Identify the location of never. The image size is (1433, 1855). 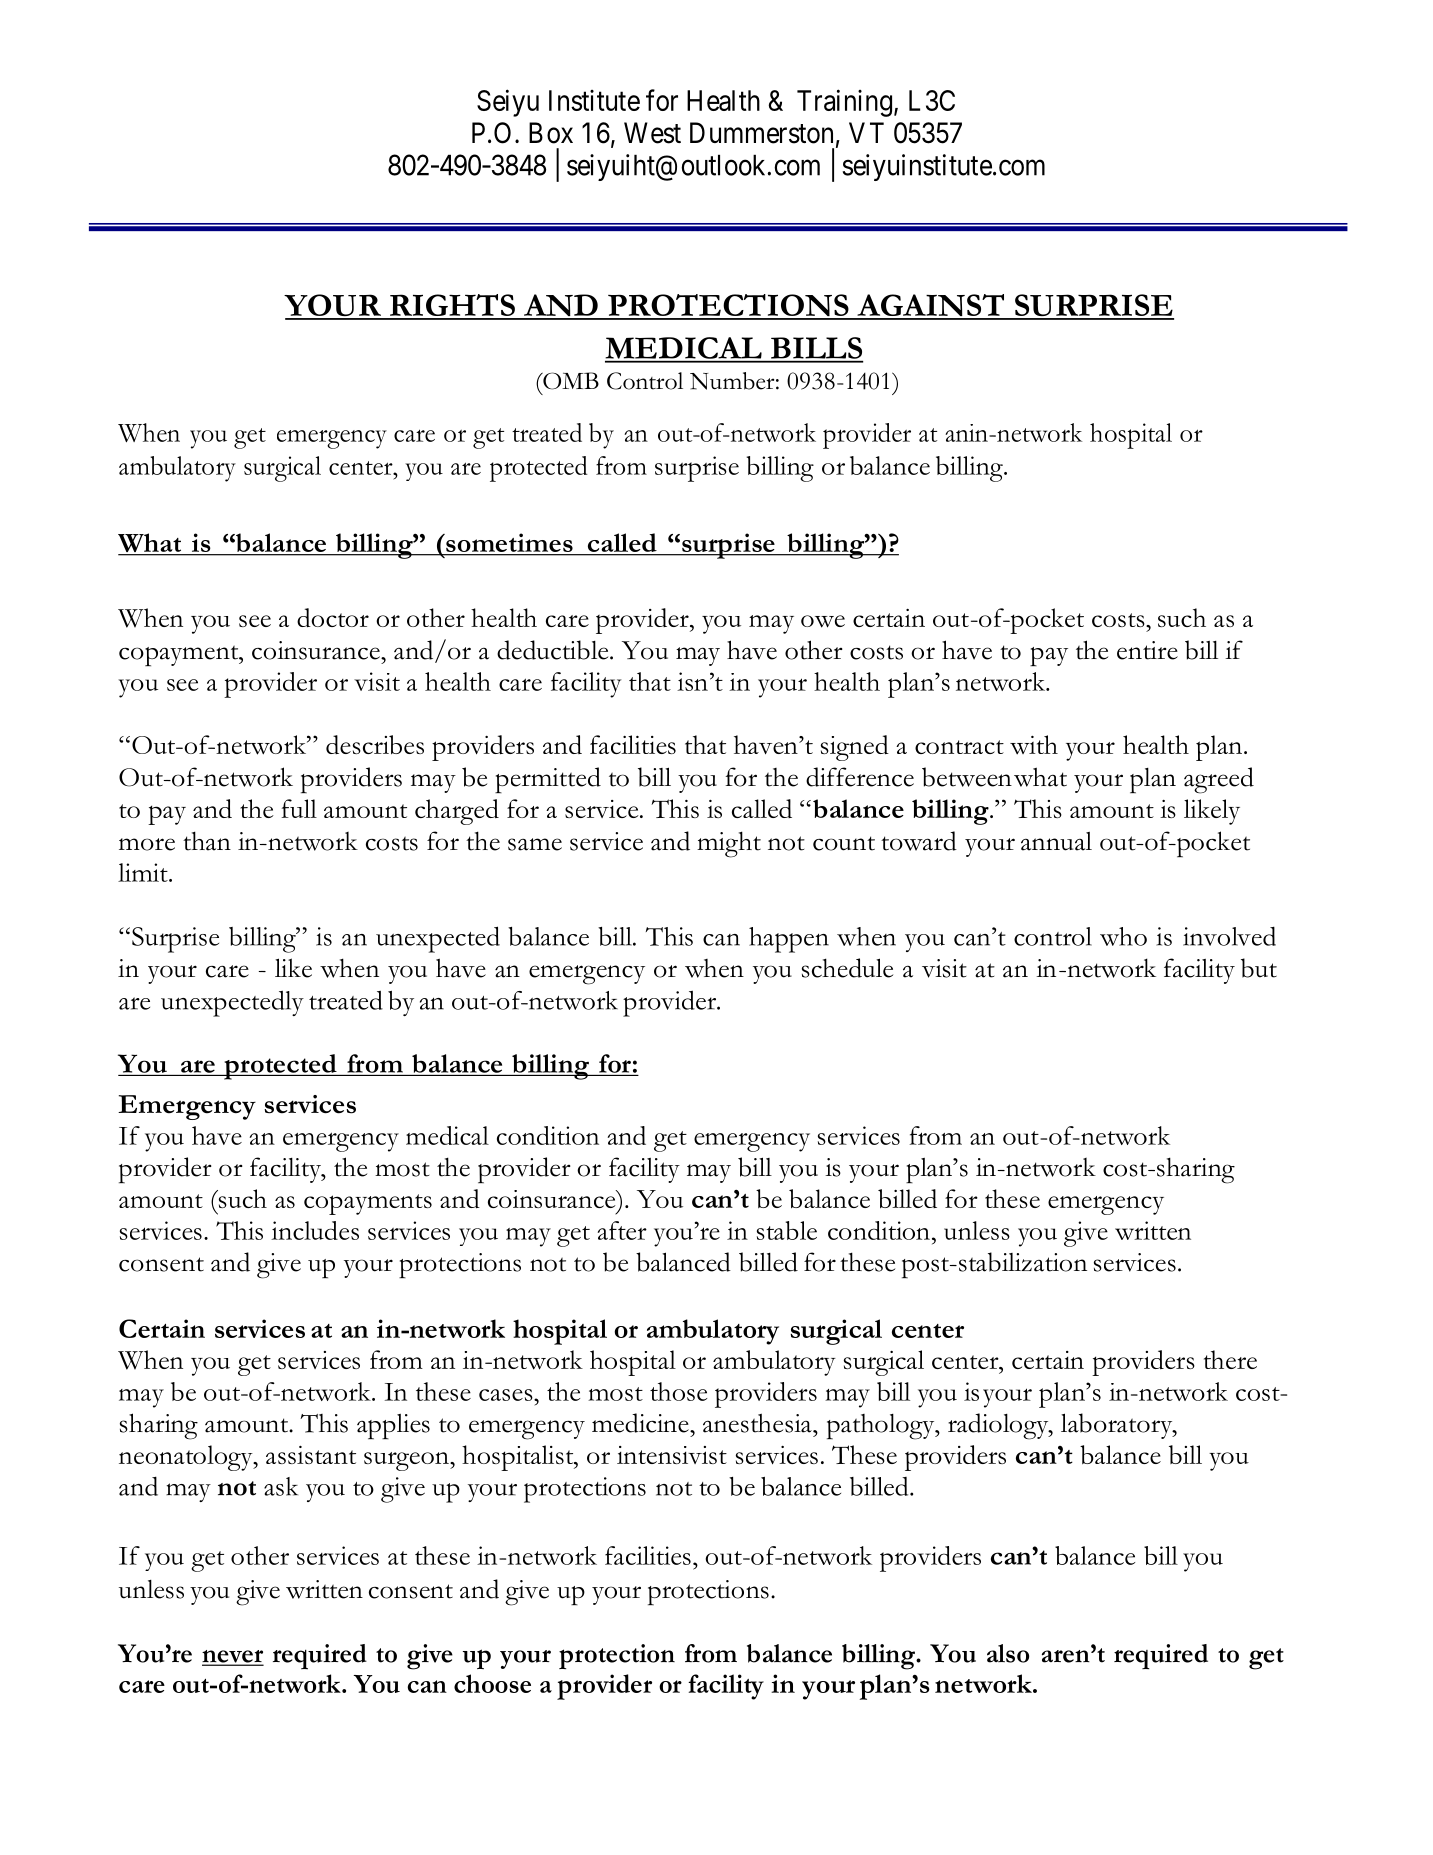
(233, 1657).
